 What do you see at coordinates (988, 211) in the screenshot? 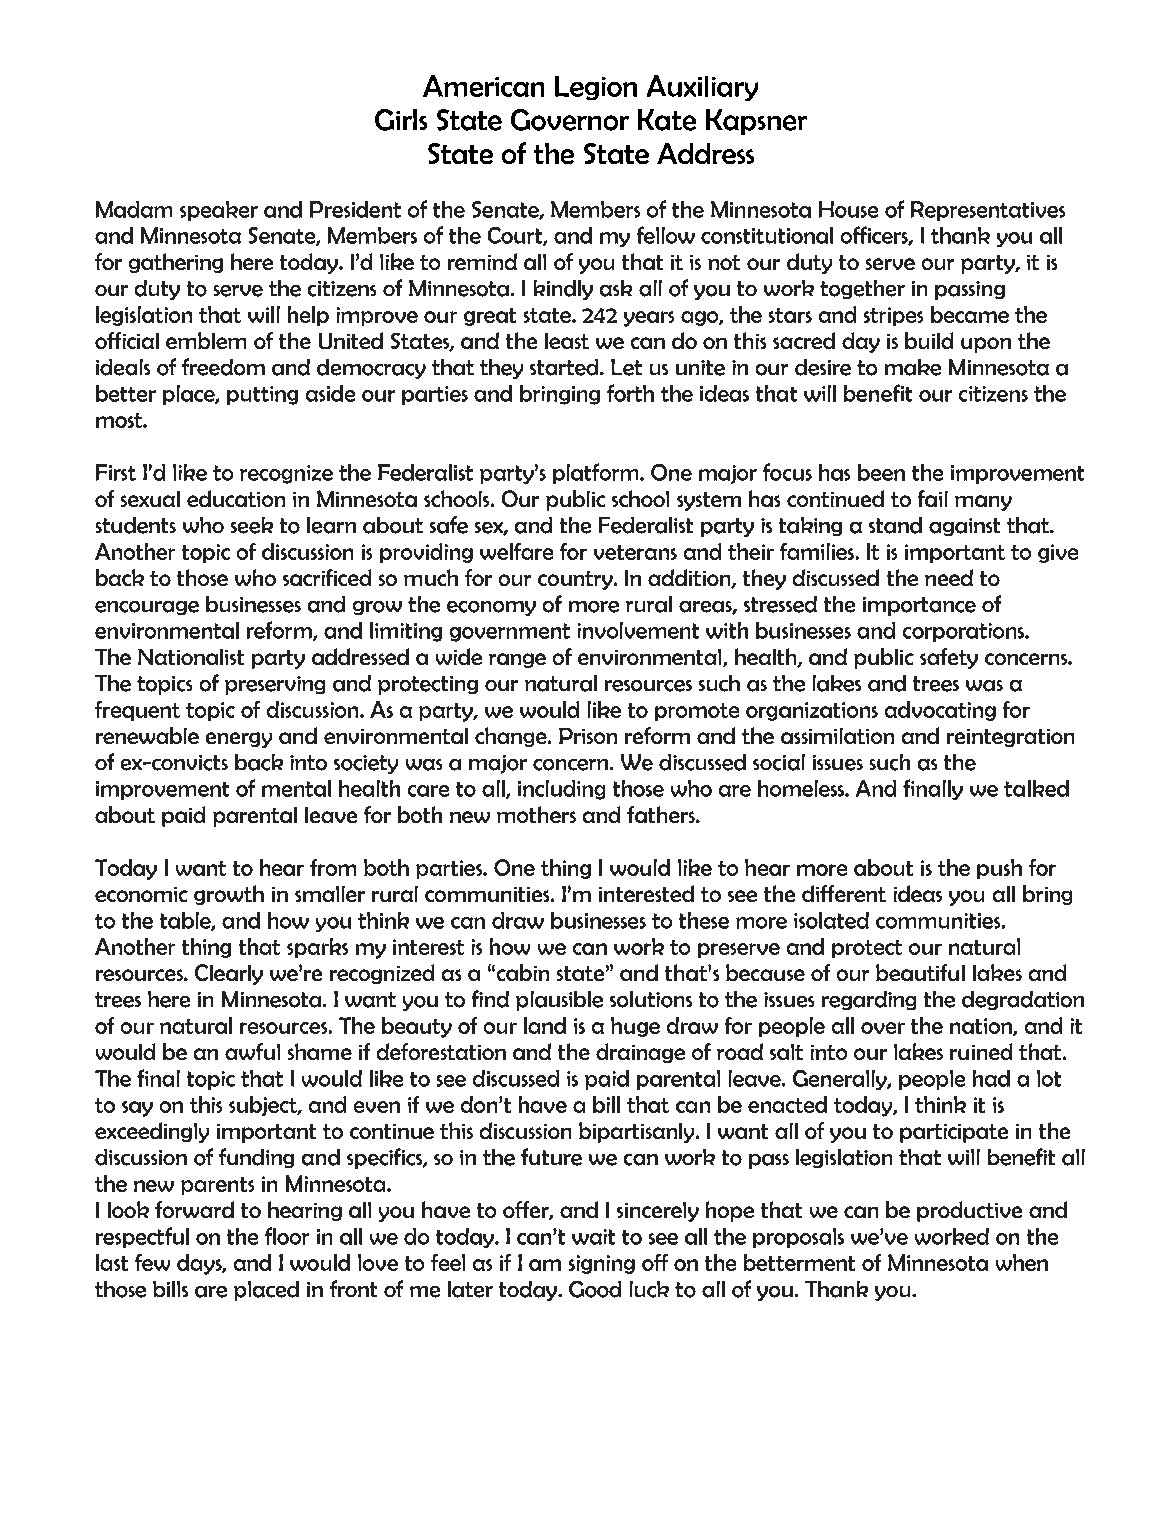
I see `Representatives` at bounding box center [988, 211].
